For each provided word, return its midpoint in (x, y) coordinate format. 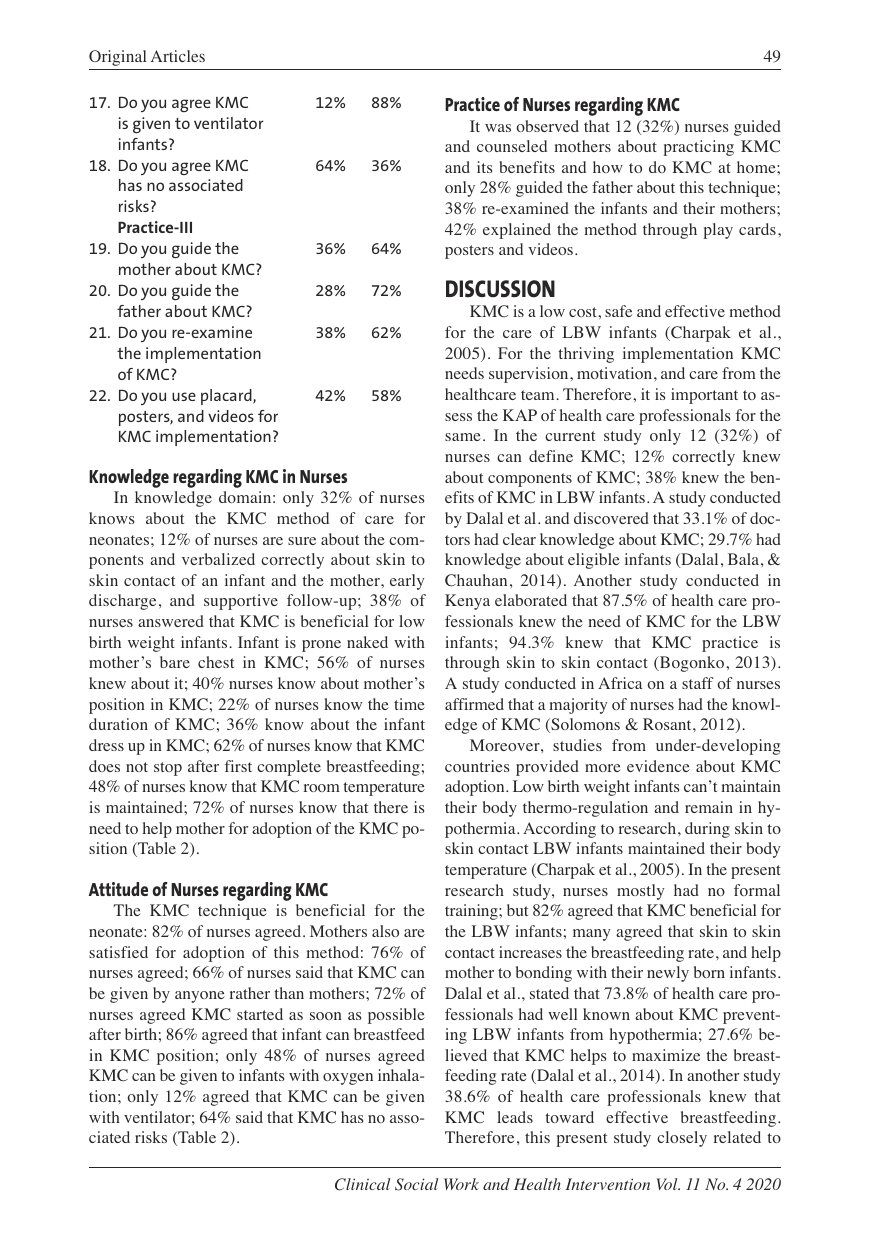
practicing (698, 148)
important (704, 396)
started (260, 1014)
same (463, 437)
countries (477, 766)
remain (709, 807)
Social (417, 1184)
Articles (178, 56)
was (498, 128)
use (184, 396)
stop (168, 769)
